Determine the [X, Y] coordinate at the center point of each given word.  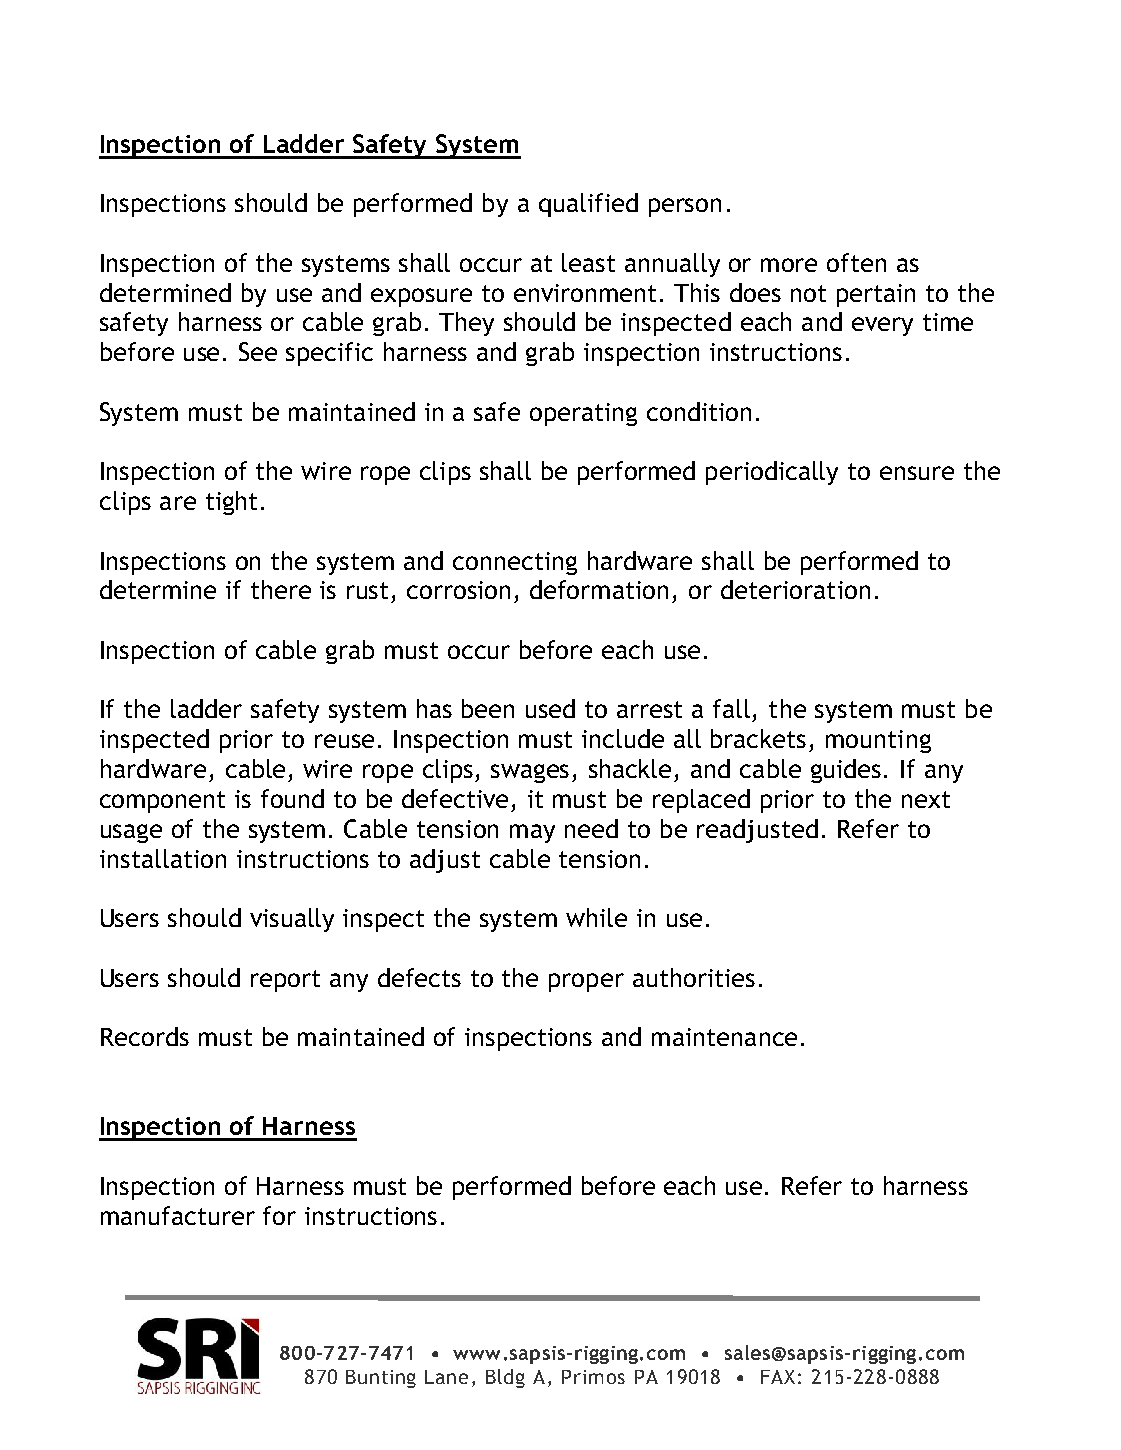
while [596, 917]
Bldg [505, 1378]
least [588, 262]
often [856, 262]
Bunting [381, 1379]
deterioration [795, 589]
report [285, 981]
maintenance [724, 1037]
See [258, 351]
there [281, 589]
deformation [599, 589]
